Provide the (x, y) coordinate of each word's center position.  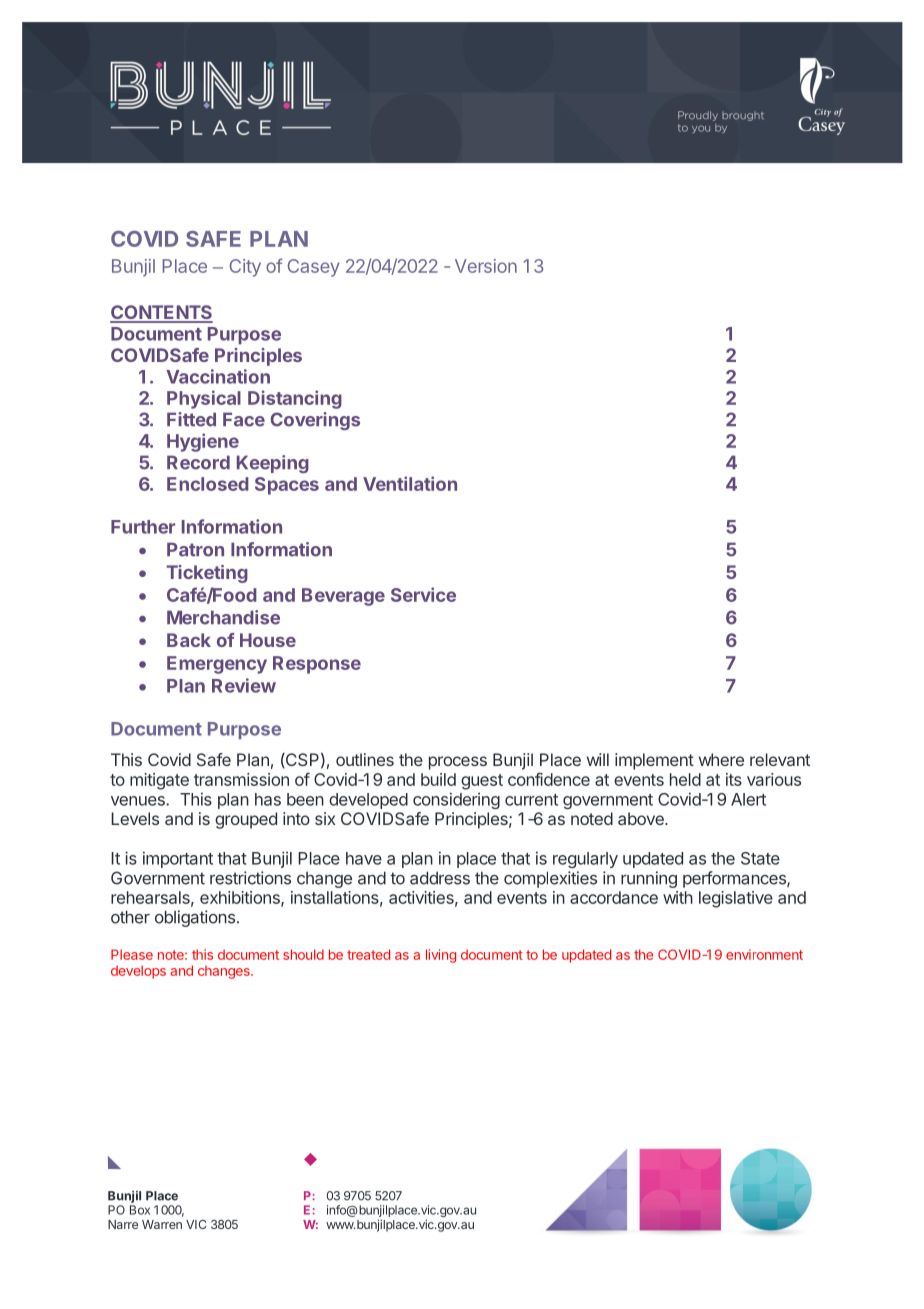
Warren (162, 1224)
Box (140, 1210)
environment (764, 954)
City (245, 268)
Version (486, 266)
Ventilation (410, 483)
